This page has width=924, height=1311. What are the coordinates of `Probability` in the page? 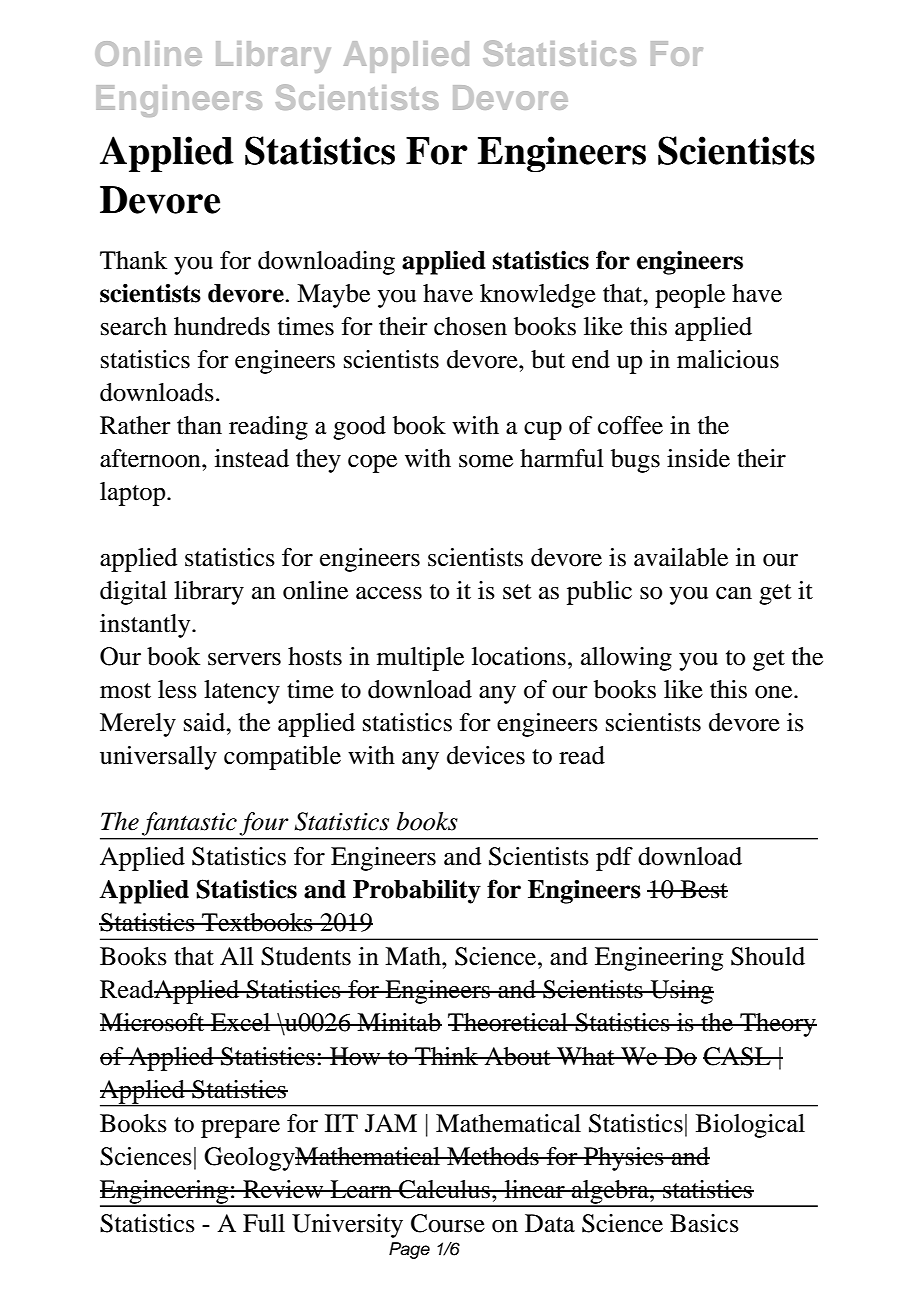 It's located at (417, 891).
